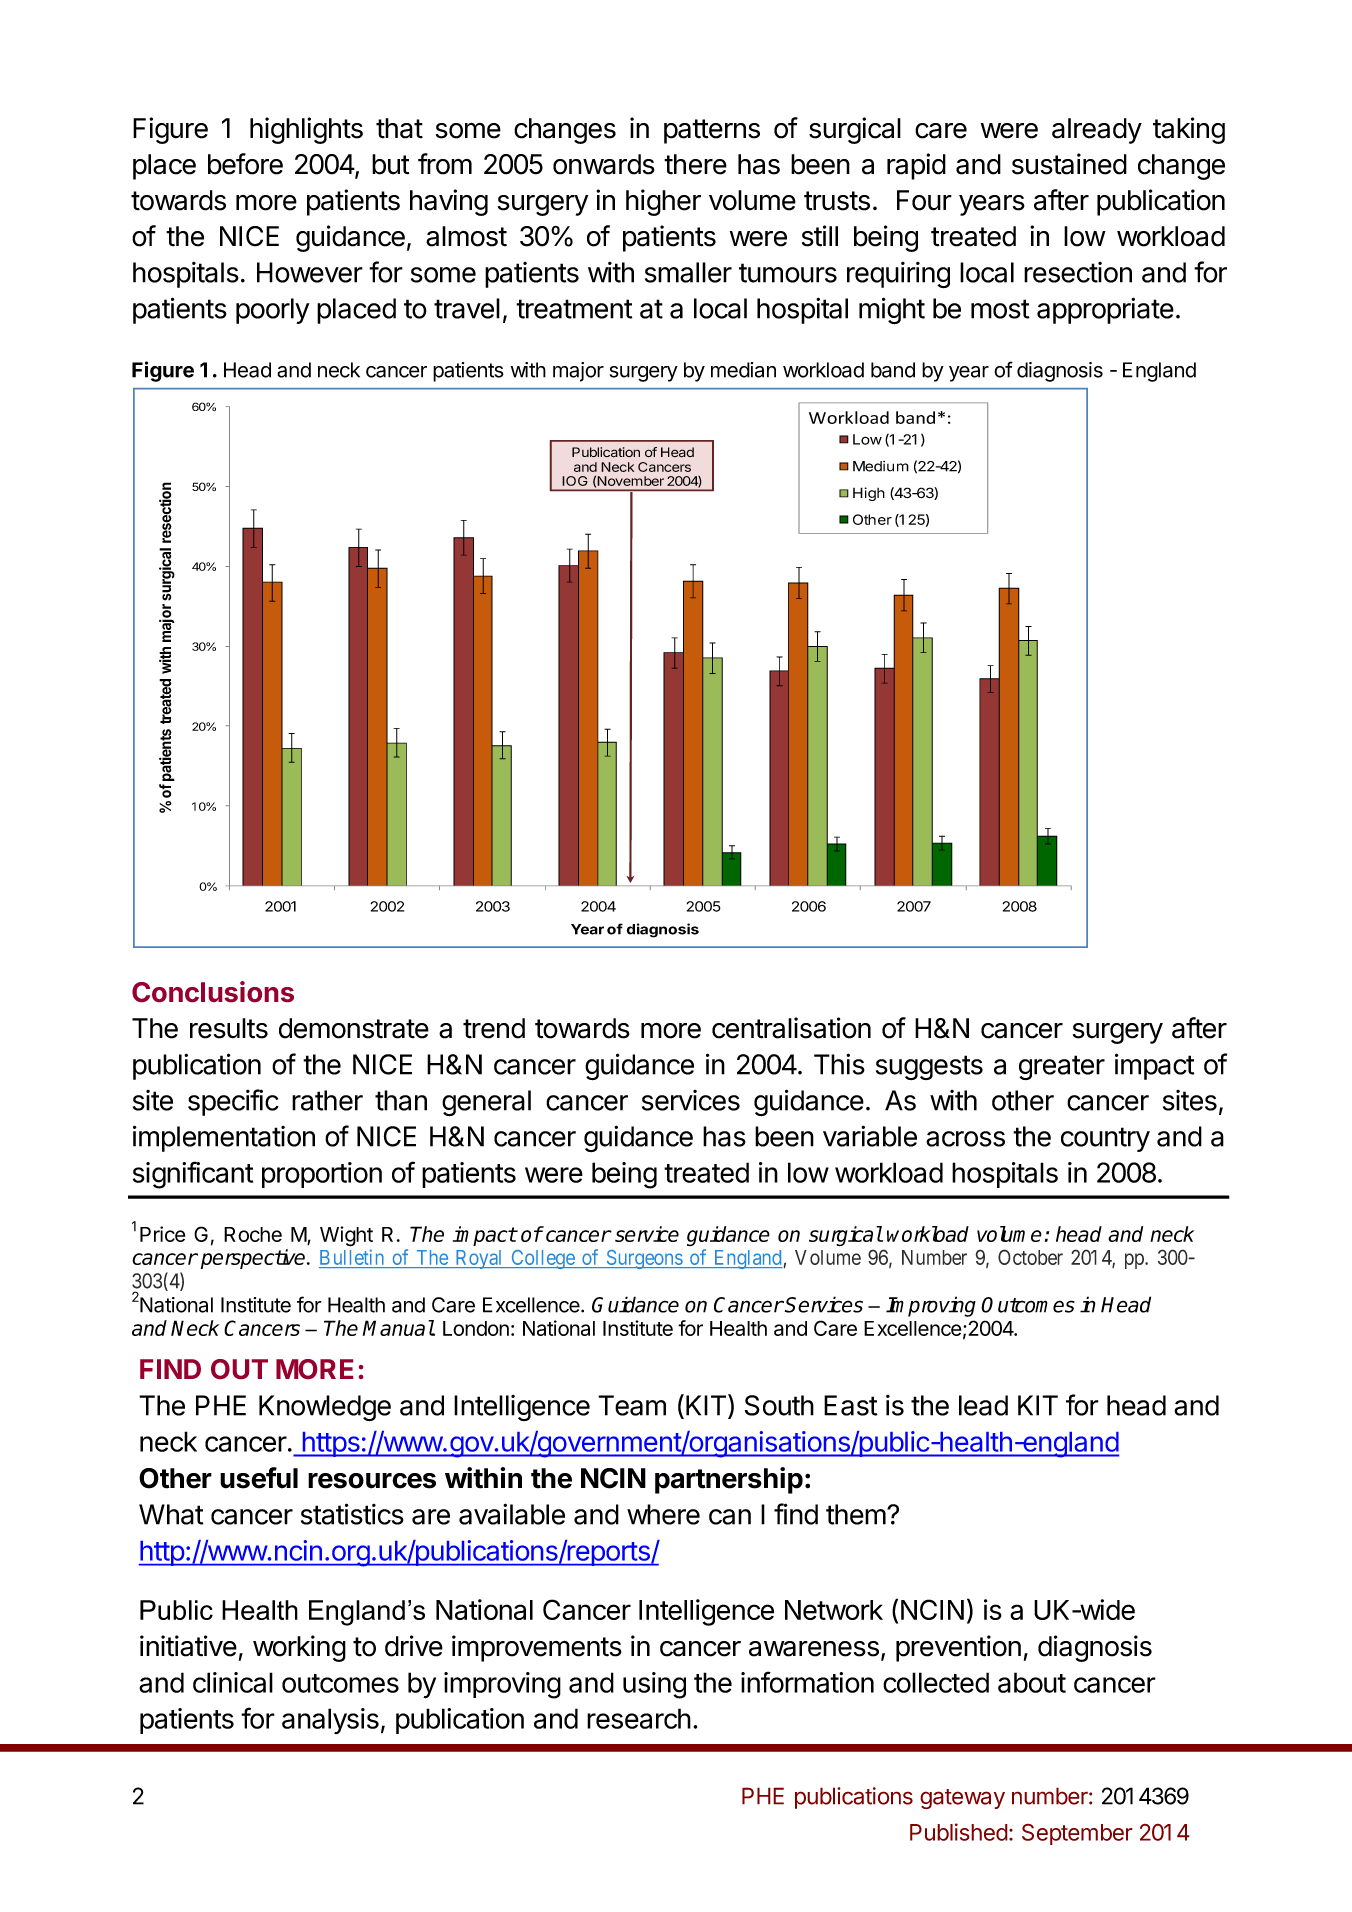 The image size is (1352, 1912). Describe the element at coordinates (695, 164) in the document. I see `there` at that location.
